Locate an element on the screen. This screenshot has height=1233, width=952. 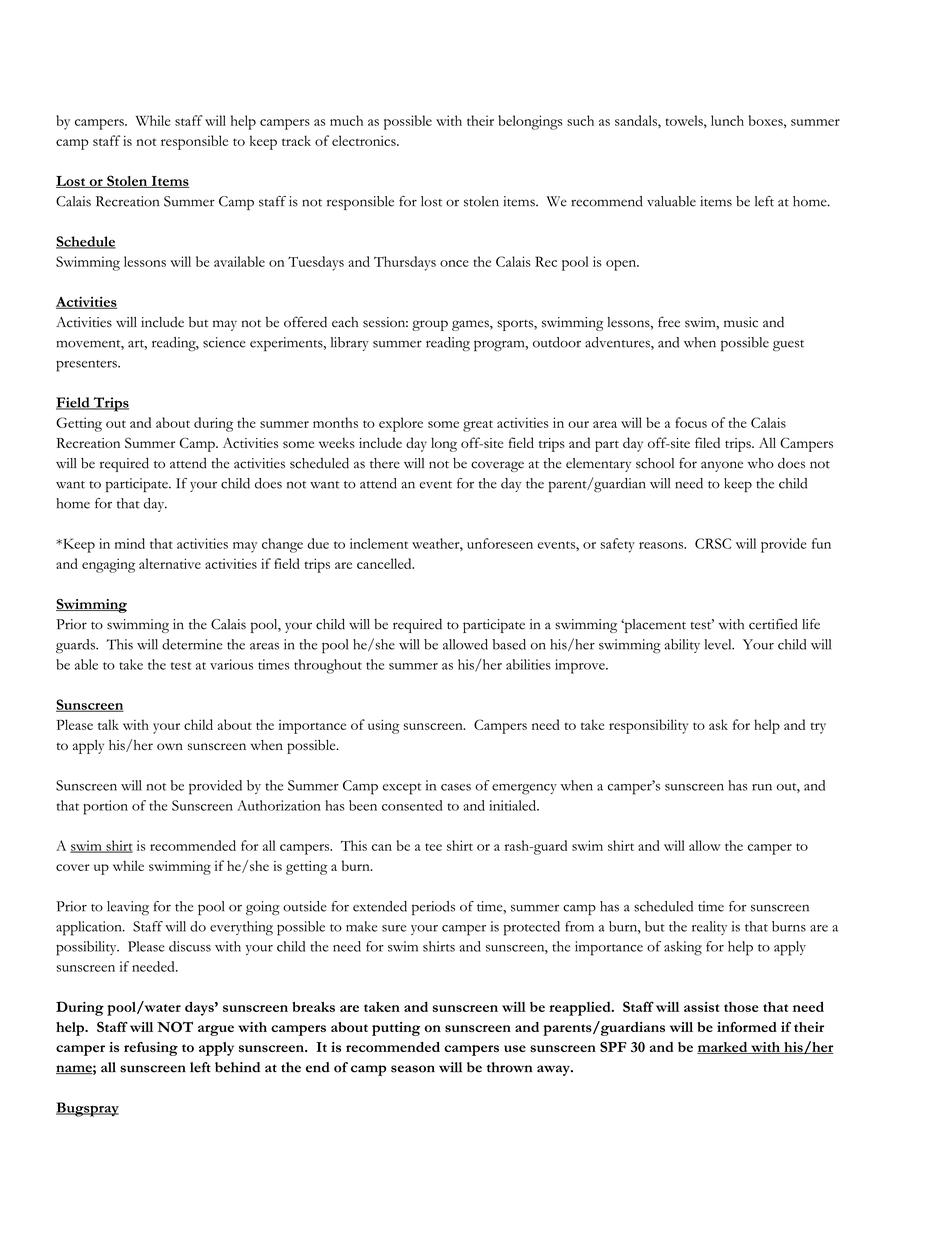
season is located at coordinates (413, 1069).
